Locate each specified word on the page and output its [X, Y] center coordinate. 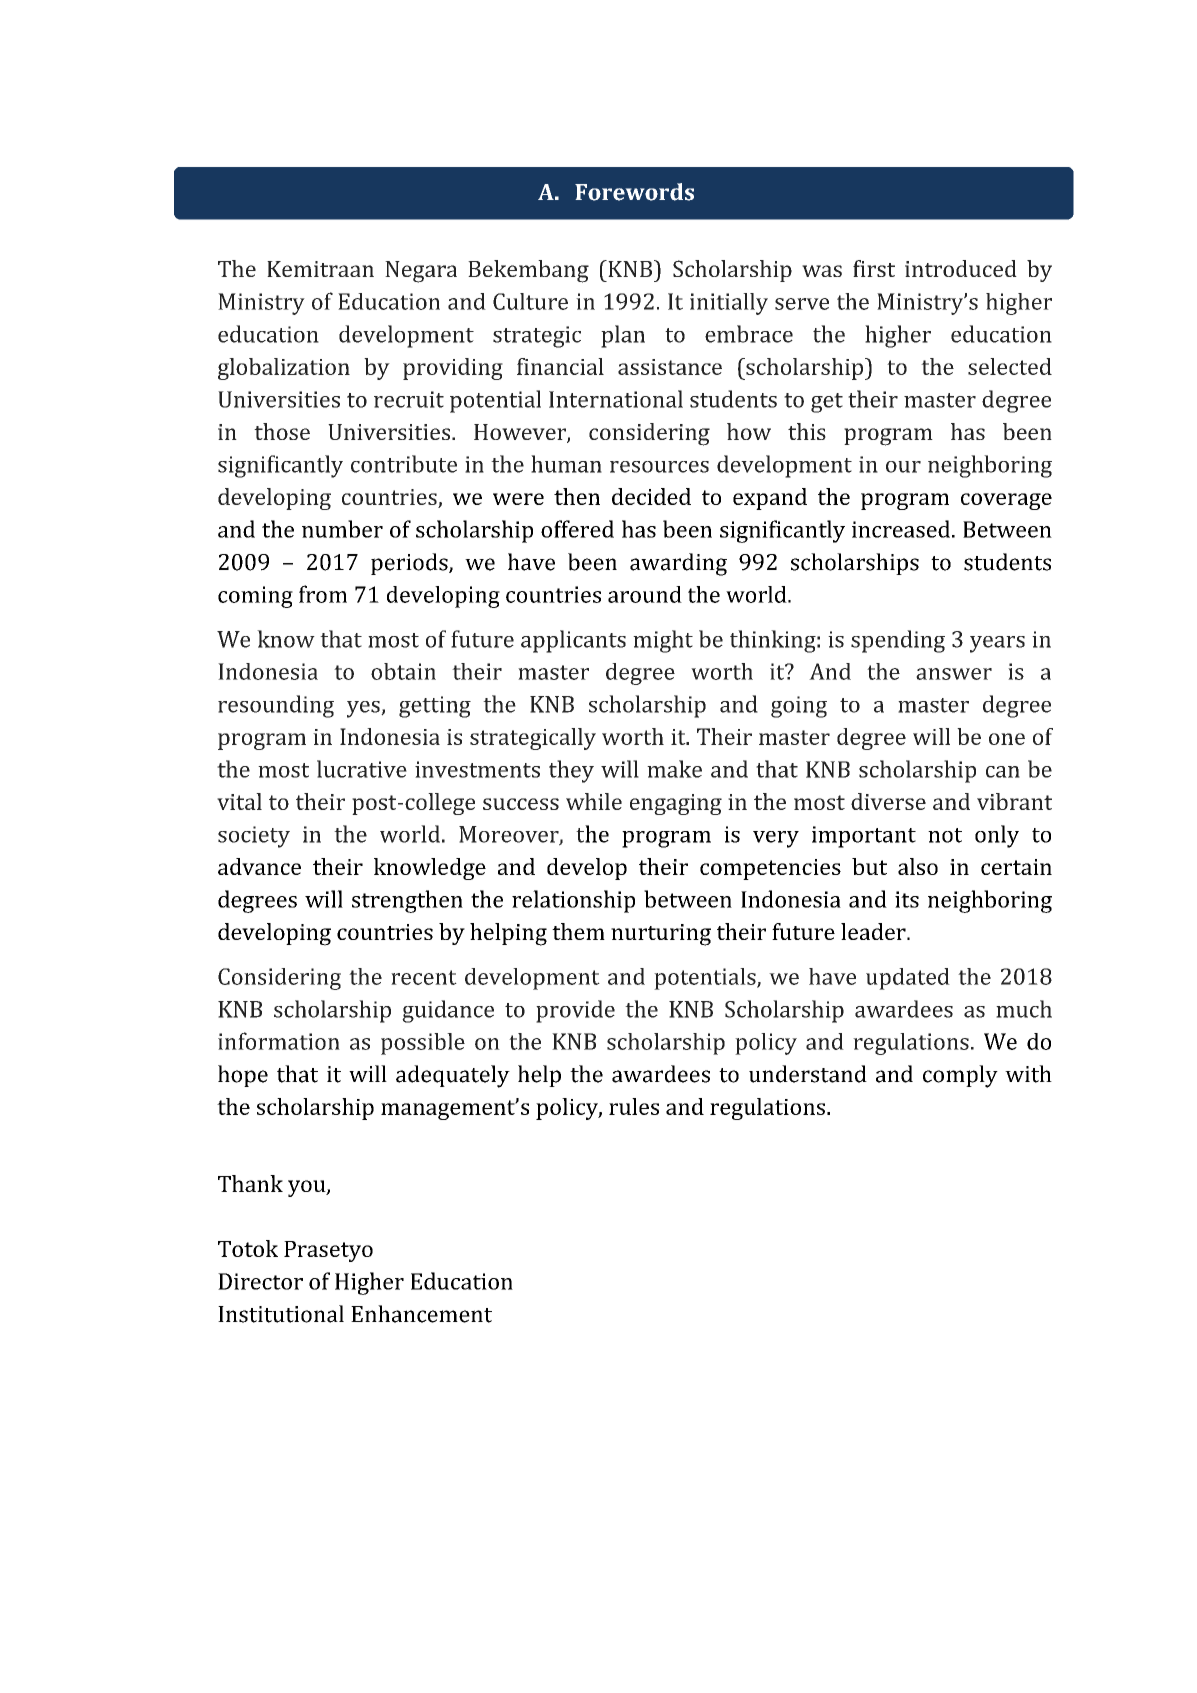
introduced [961, 268]
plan [623, 336]
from [323, 594]
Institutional [281, 1314]
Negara [421, 272]
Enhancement [421, 1314]
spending [898, 641]
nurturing [661, 935]
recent [424, 977]
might [663, 641]
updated [908, 979]
